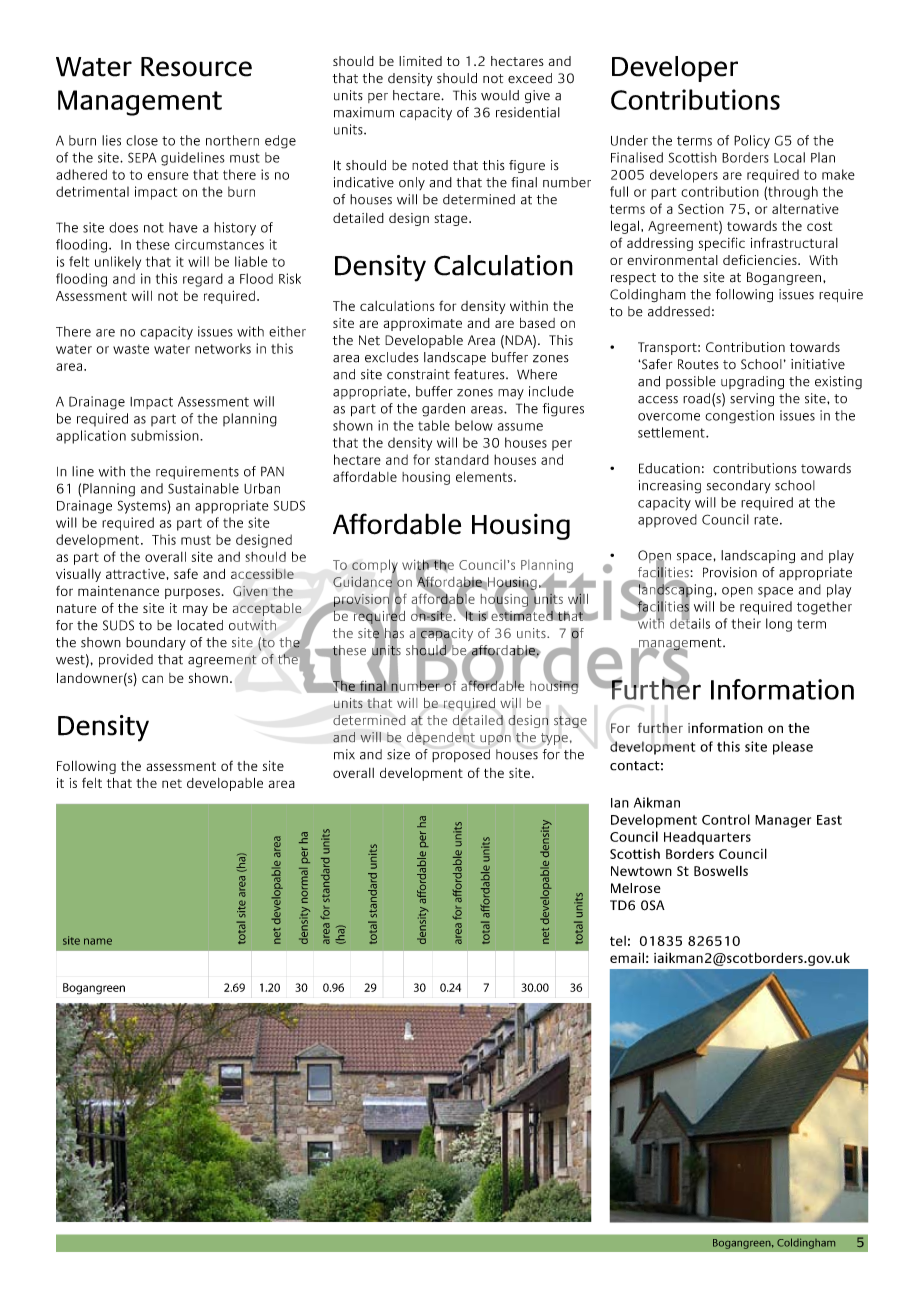  Describe the element at coordinates (752, 142) in the screenshot. I see `Policy` at that location.
